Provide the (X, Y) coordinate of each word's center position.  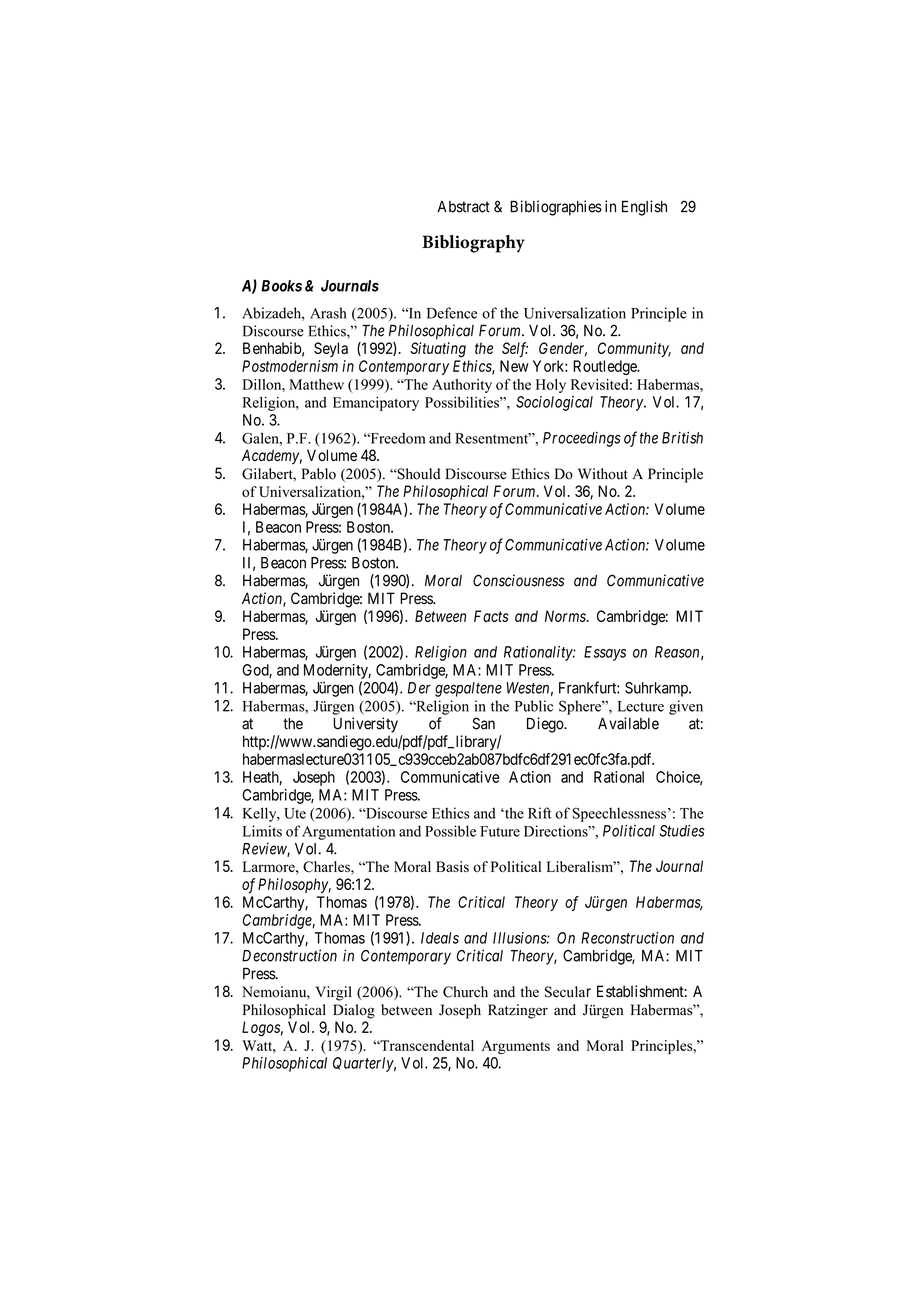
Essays (605, 653)
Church (465, 992)
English (644, 208)
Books (281, 286)
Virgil (334, 993)
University (365, 725)
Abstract (463, 207)
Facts (491, 616)
